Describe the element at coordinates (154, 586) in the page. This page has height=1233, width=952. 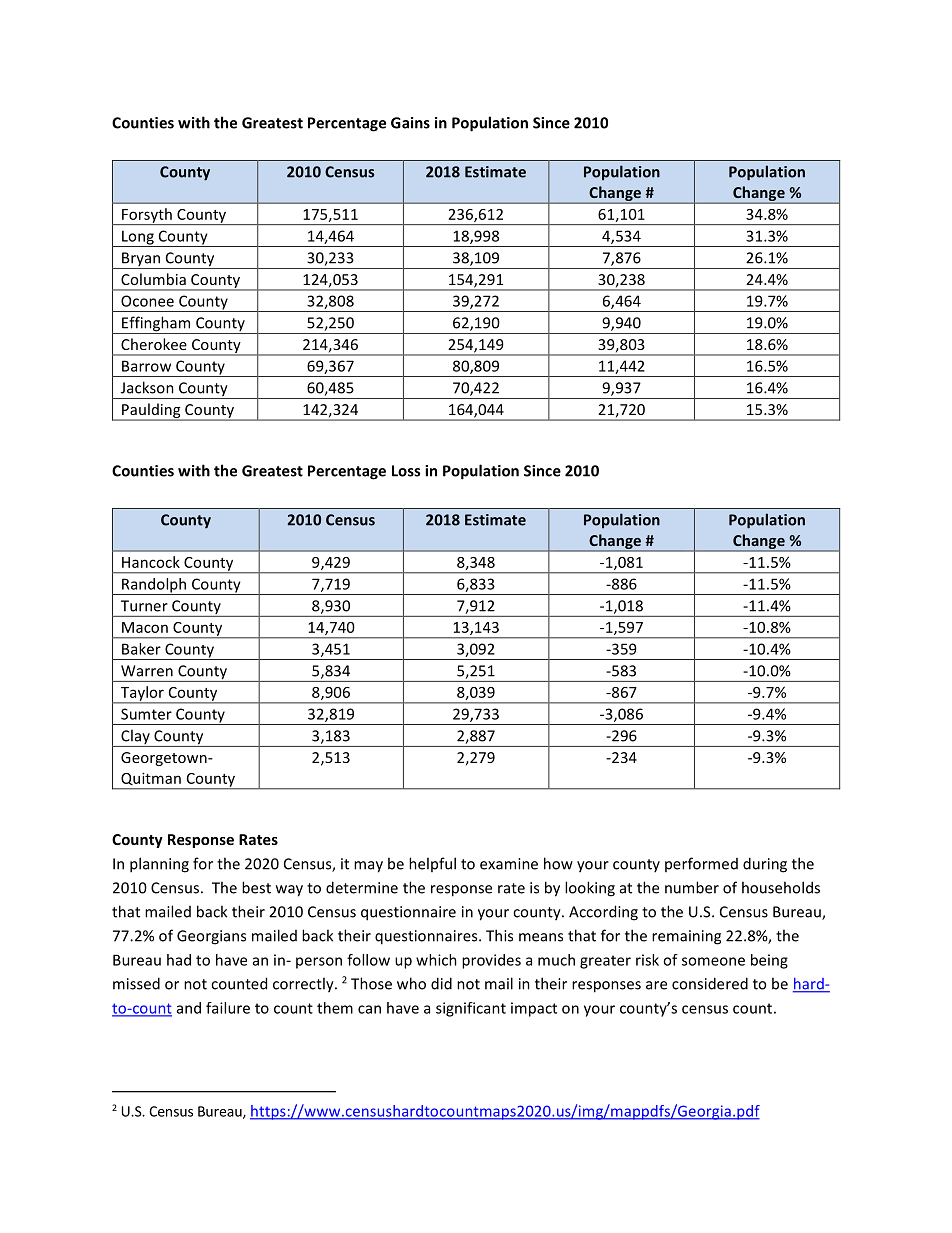
I see `Randolph` at that location.
